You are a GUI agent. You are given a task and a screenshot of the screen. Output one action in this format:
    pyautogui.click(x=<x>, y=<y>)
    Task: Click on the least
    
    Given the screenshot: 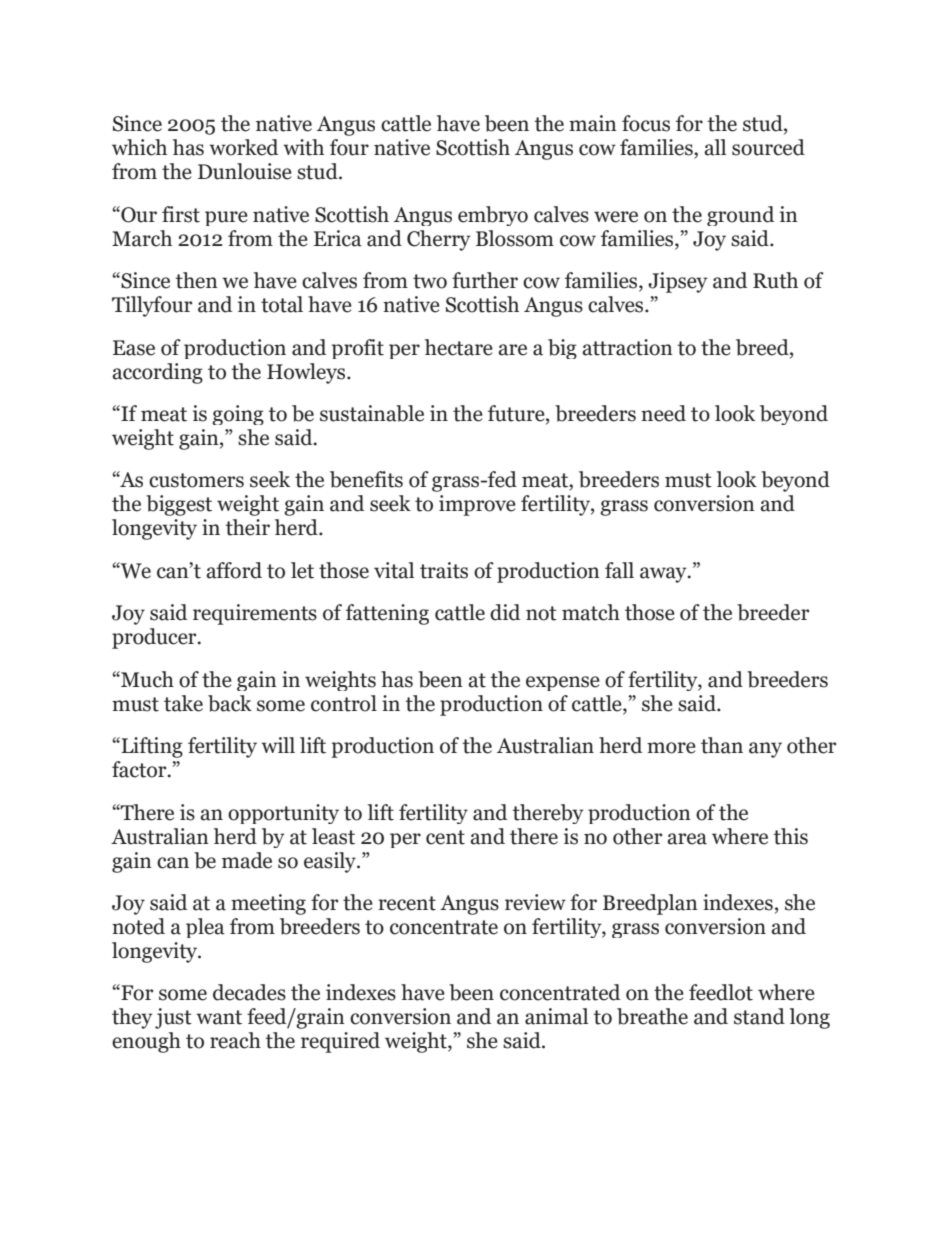 What is the action you would take?
    pyautogui.click(x=333, y=836)
